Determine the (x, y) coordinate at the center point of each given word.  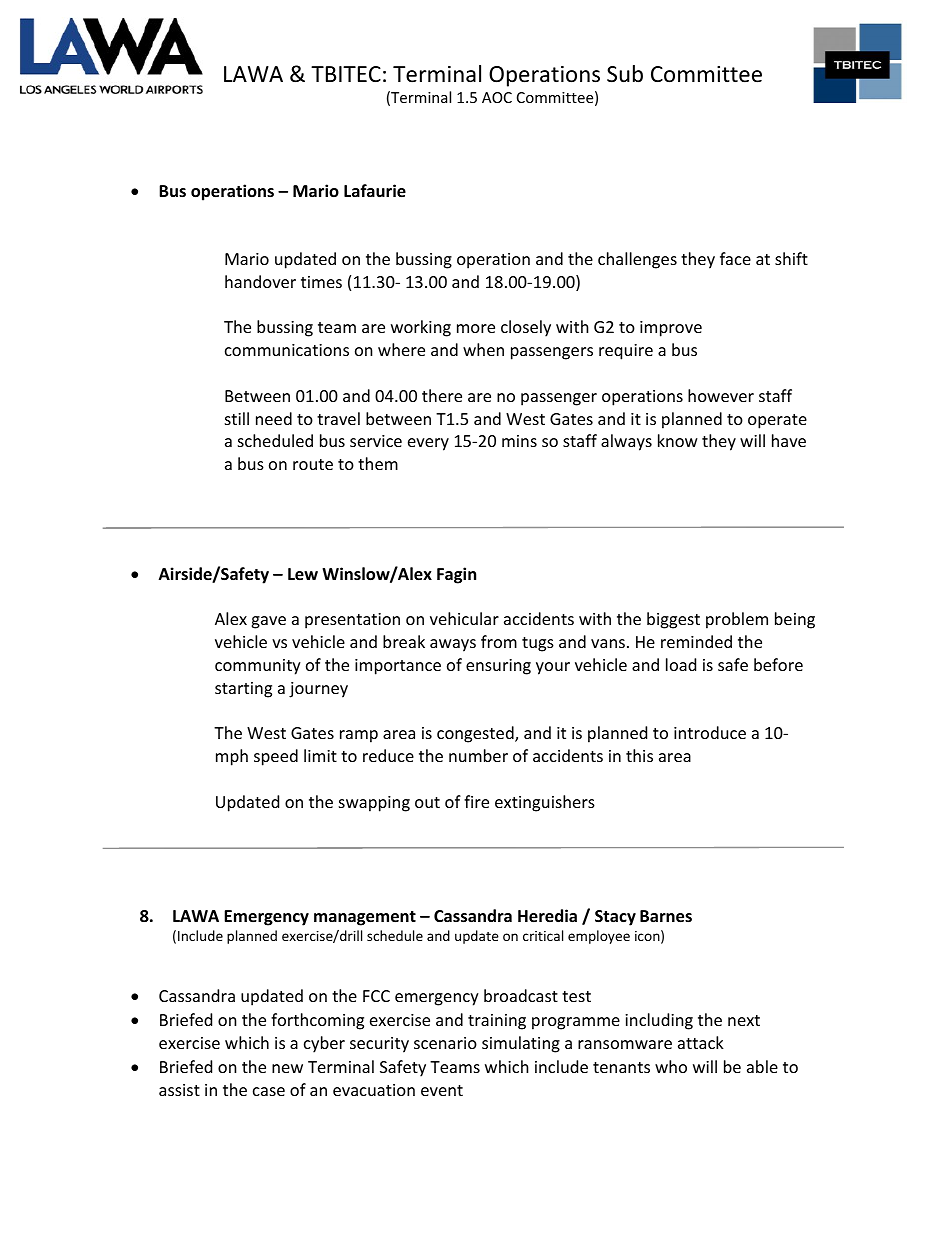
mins (519, 441)
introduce (710, 732)
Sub (625, 74)
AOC (497, 97)
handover (260, 281)
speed (276, 757)
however (721, 395)
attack (701, 1042)
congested (476, 734)
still (237, 418)
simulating (521, 1044)
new (287, 1068)
